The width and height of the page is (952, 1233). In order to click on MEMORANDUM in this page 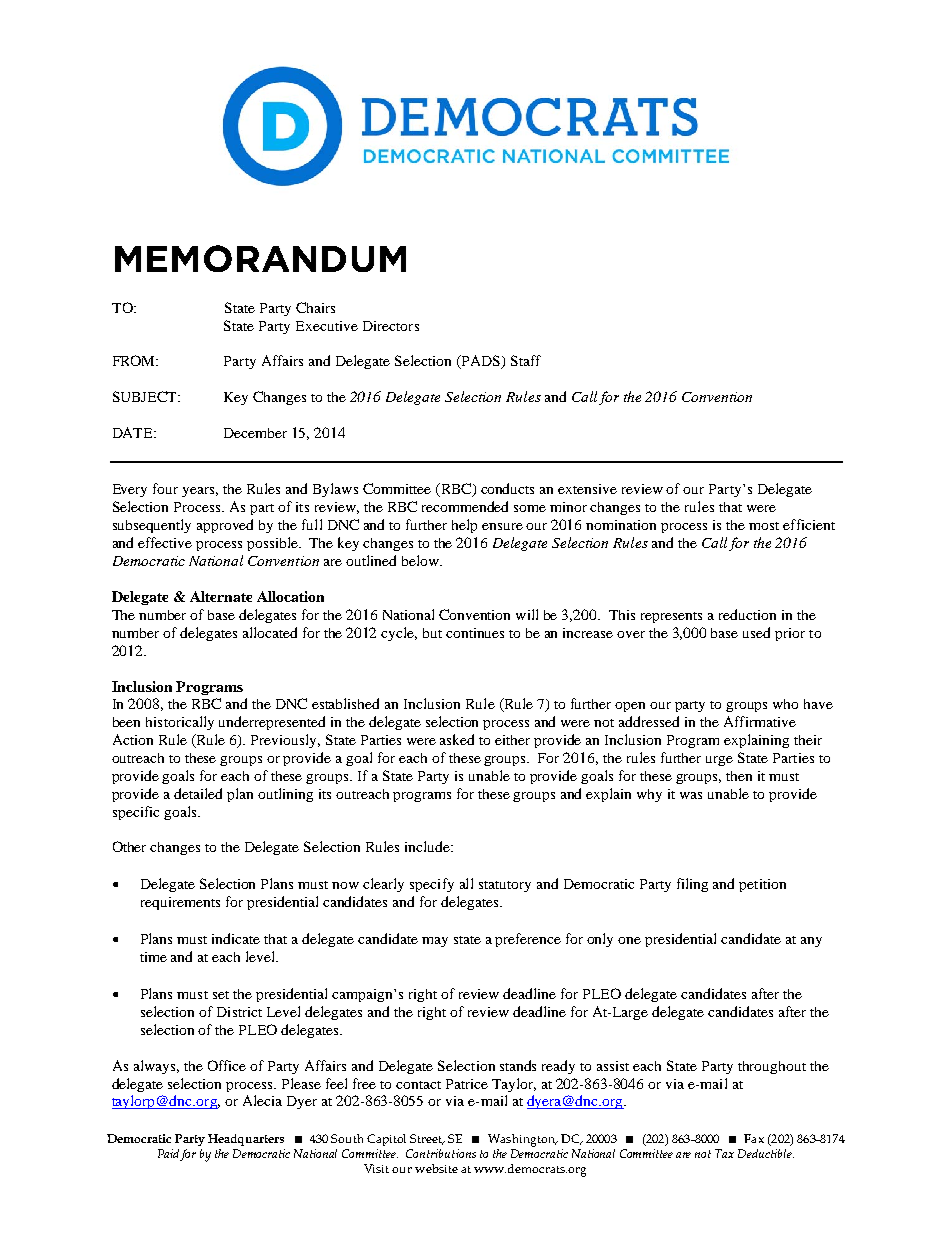, I will do `click(260, 258)`.
